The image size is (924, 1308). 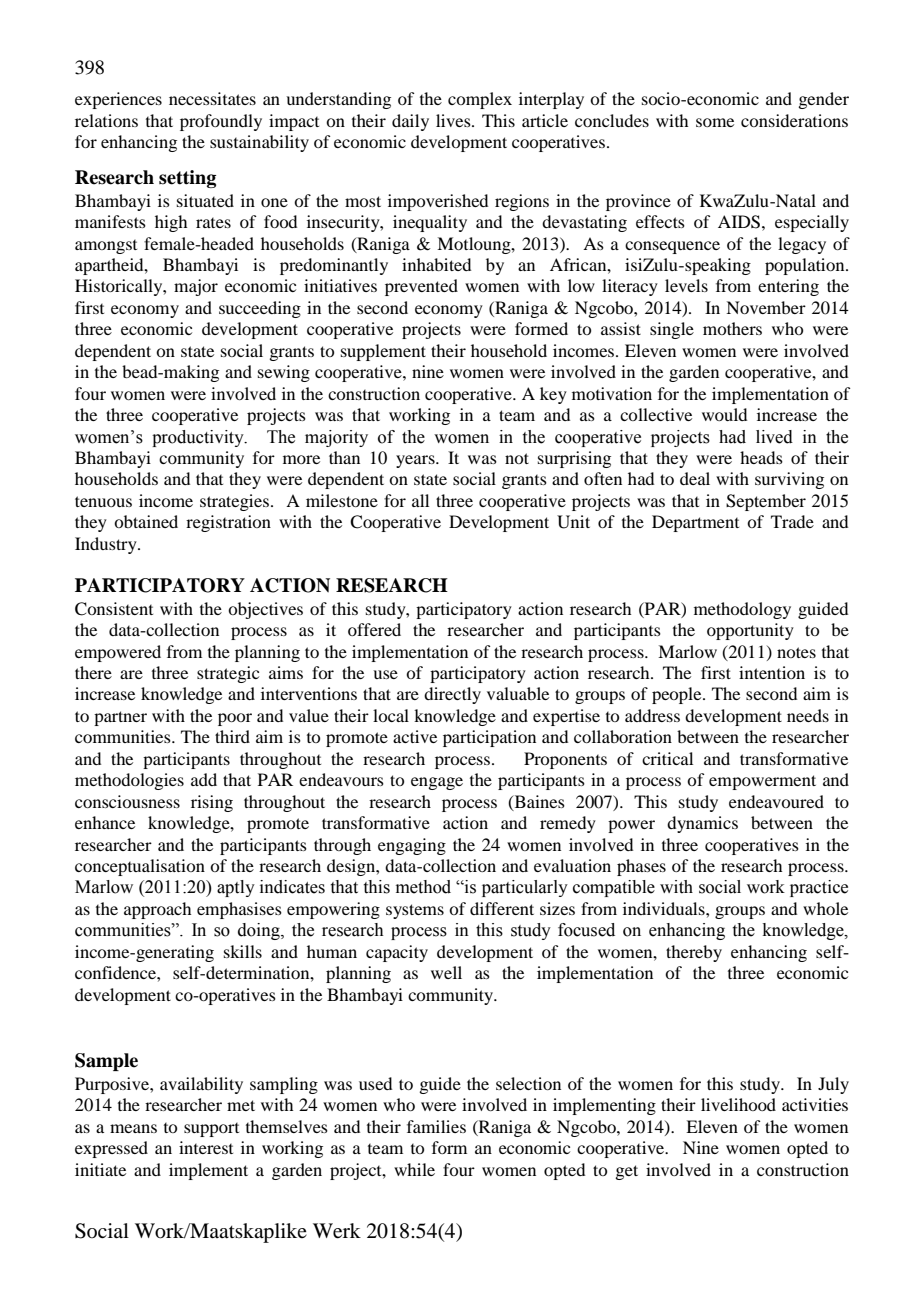 I want to click on interest, so click(x=206, y=1147).
